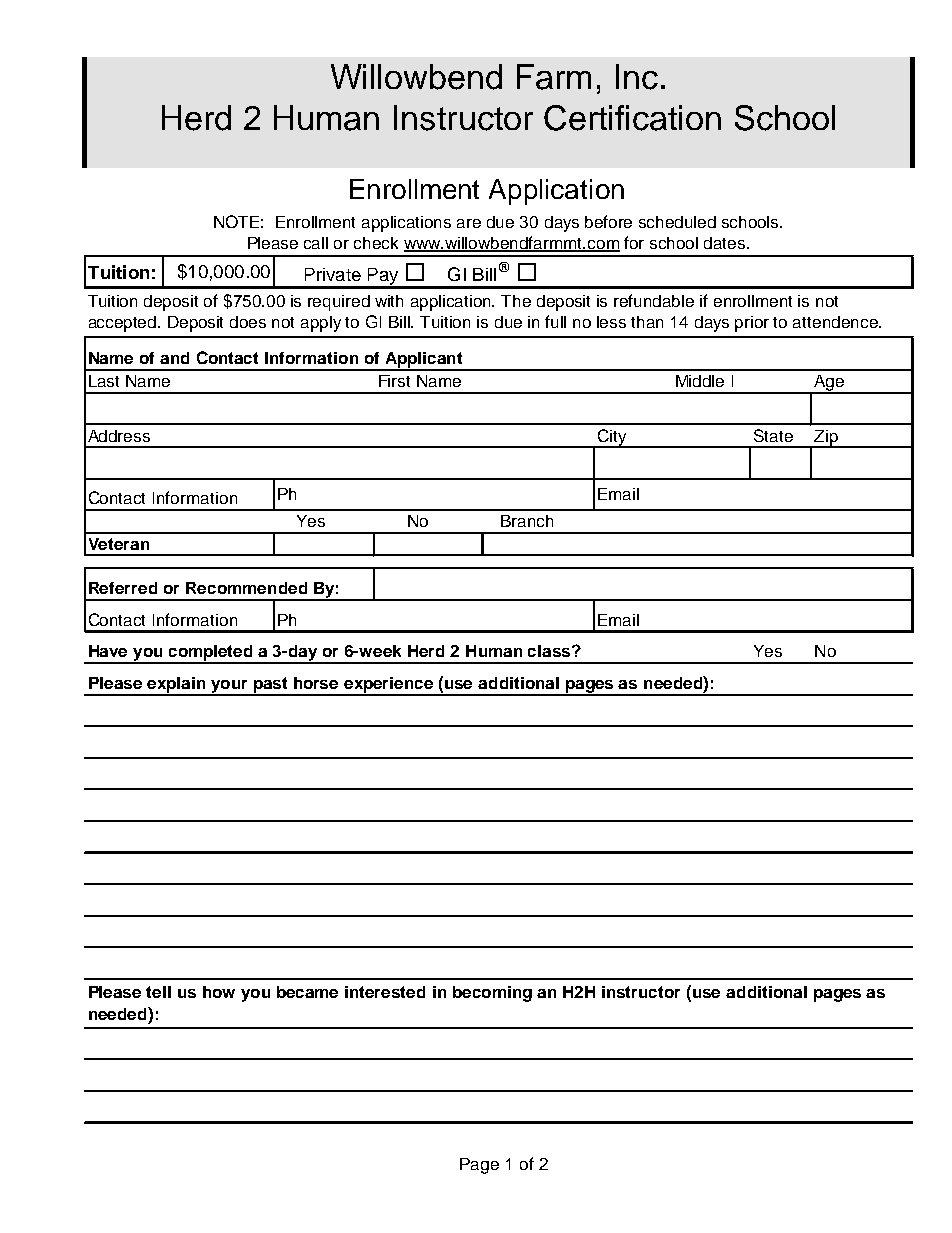  Describe the element at coordinates (527, 521) in the screenshot. I see `Branch` at that location.
